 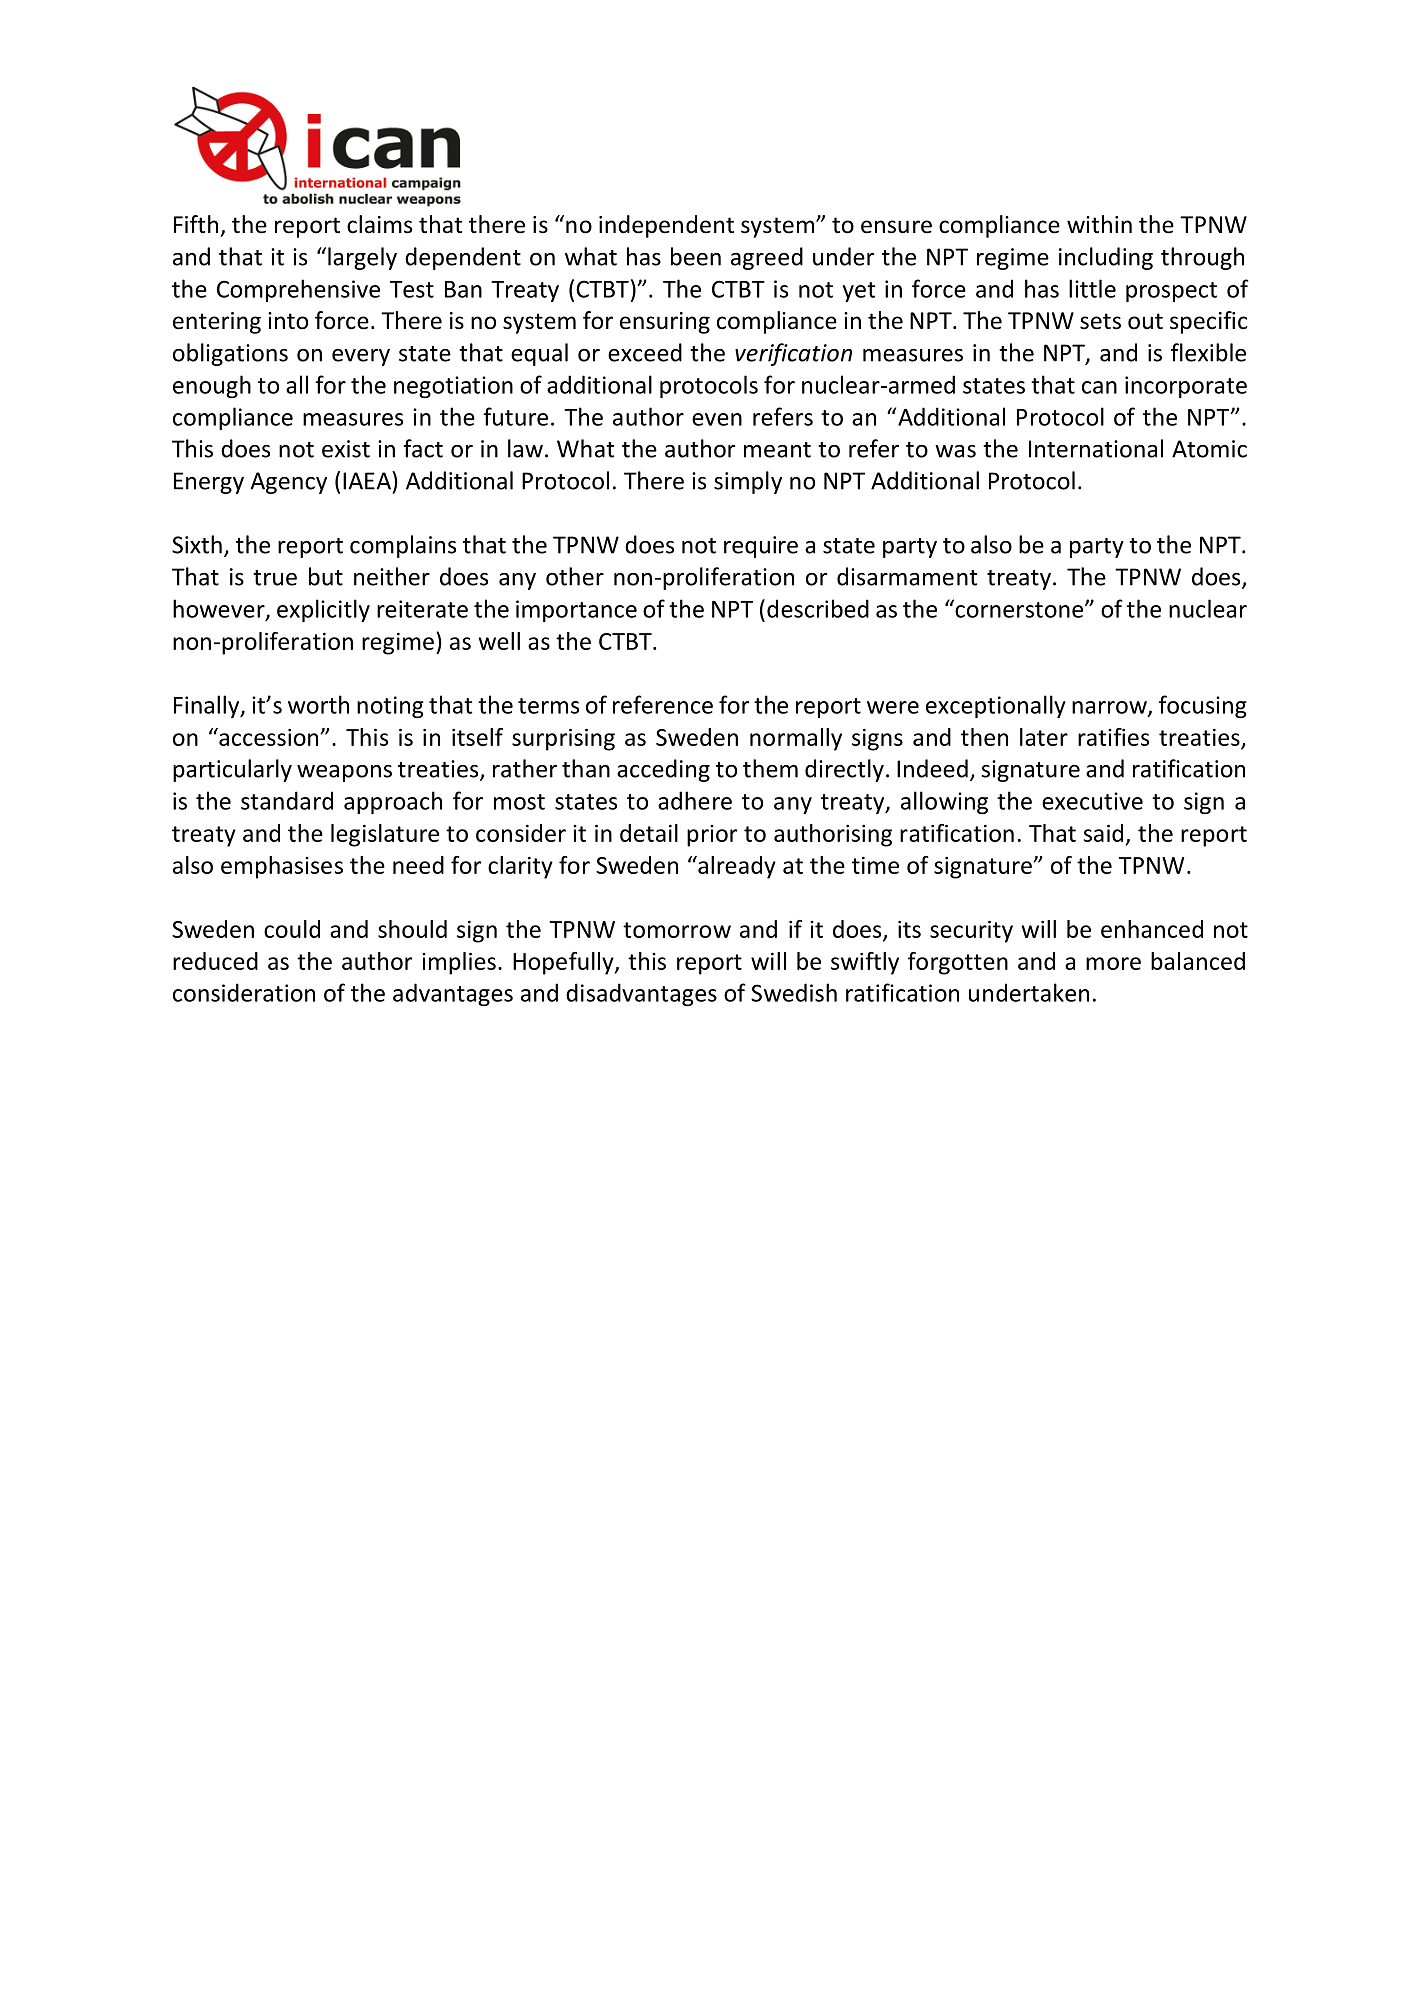 What do you see at coordinates (215, 961) in the image?
I see `reduced` at bounding box center [215, 961].
